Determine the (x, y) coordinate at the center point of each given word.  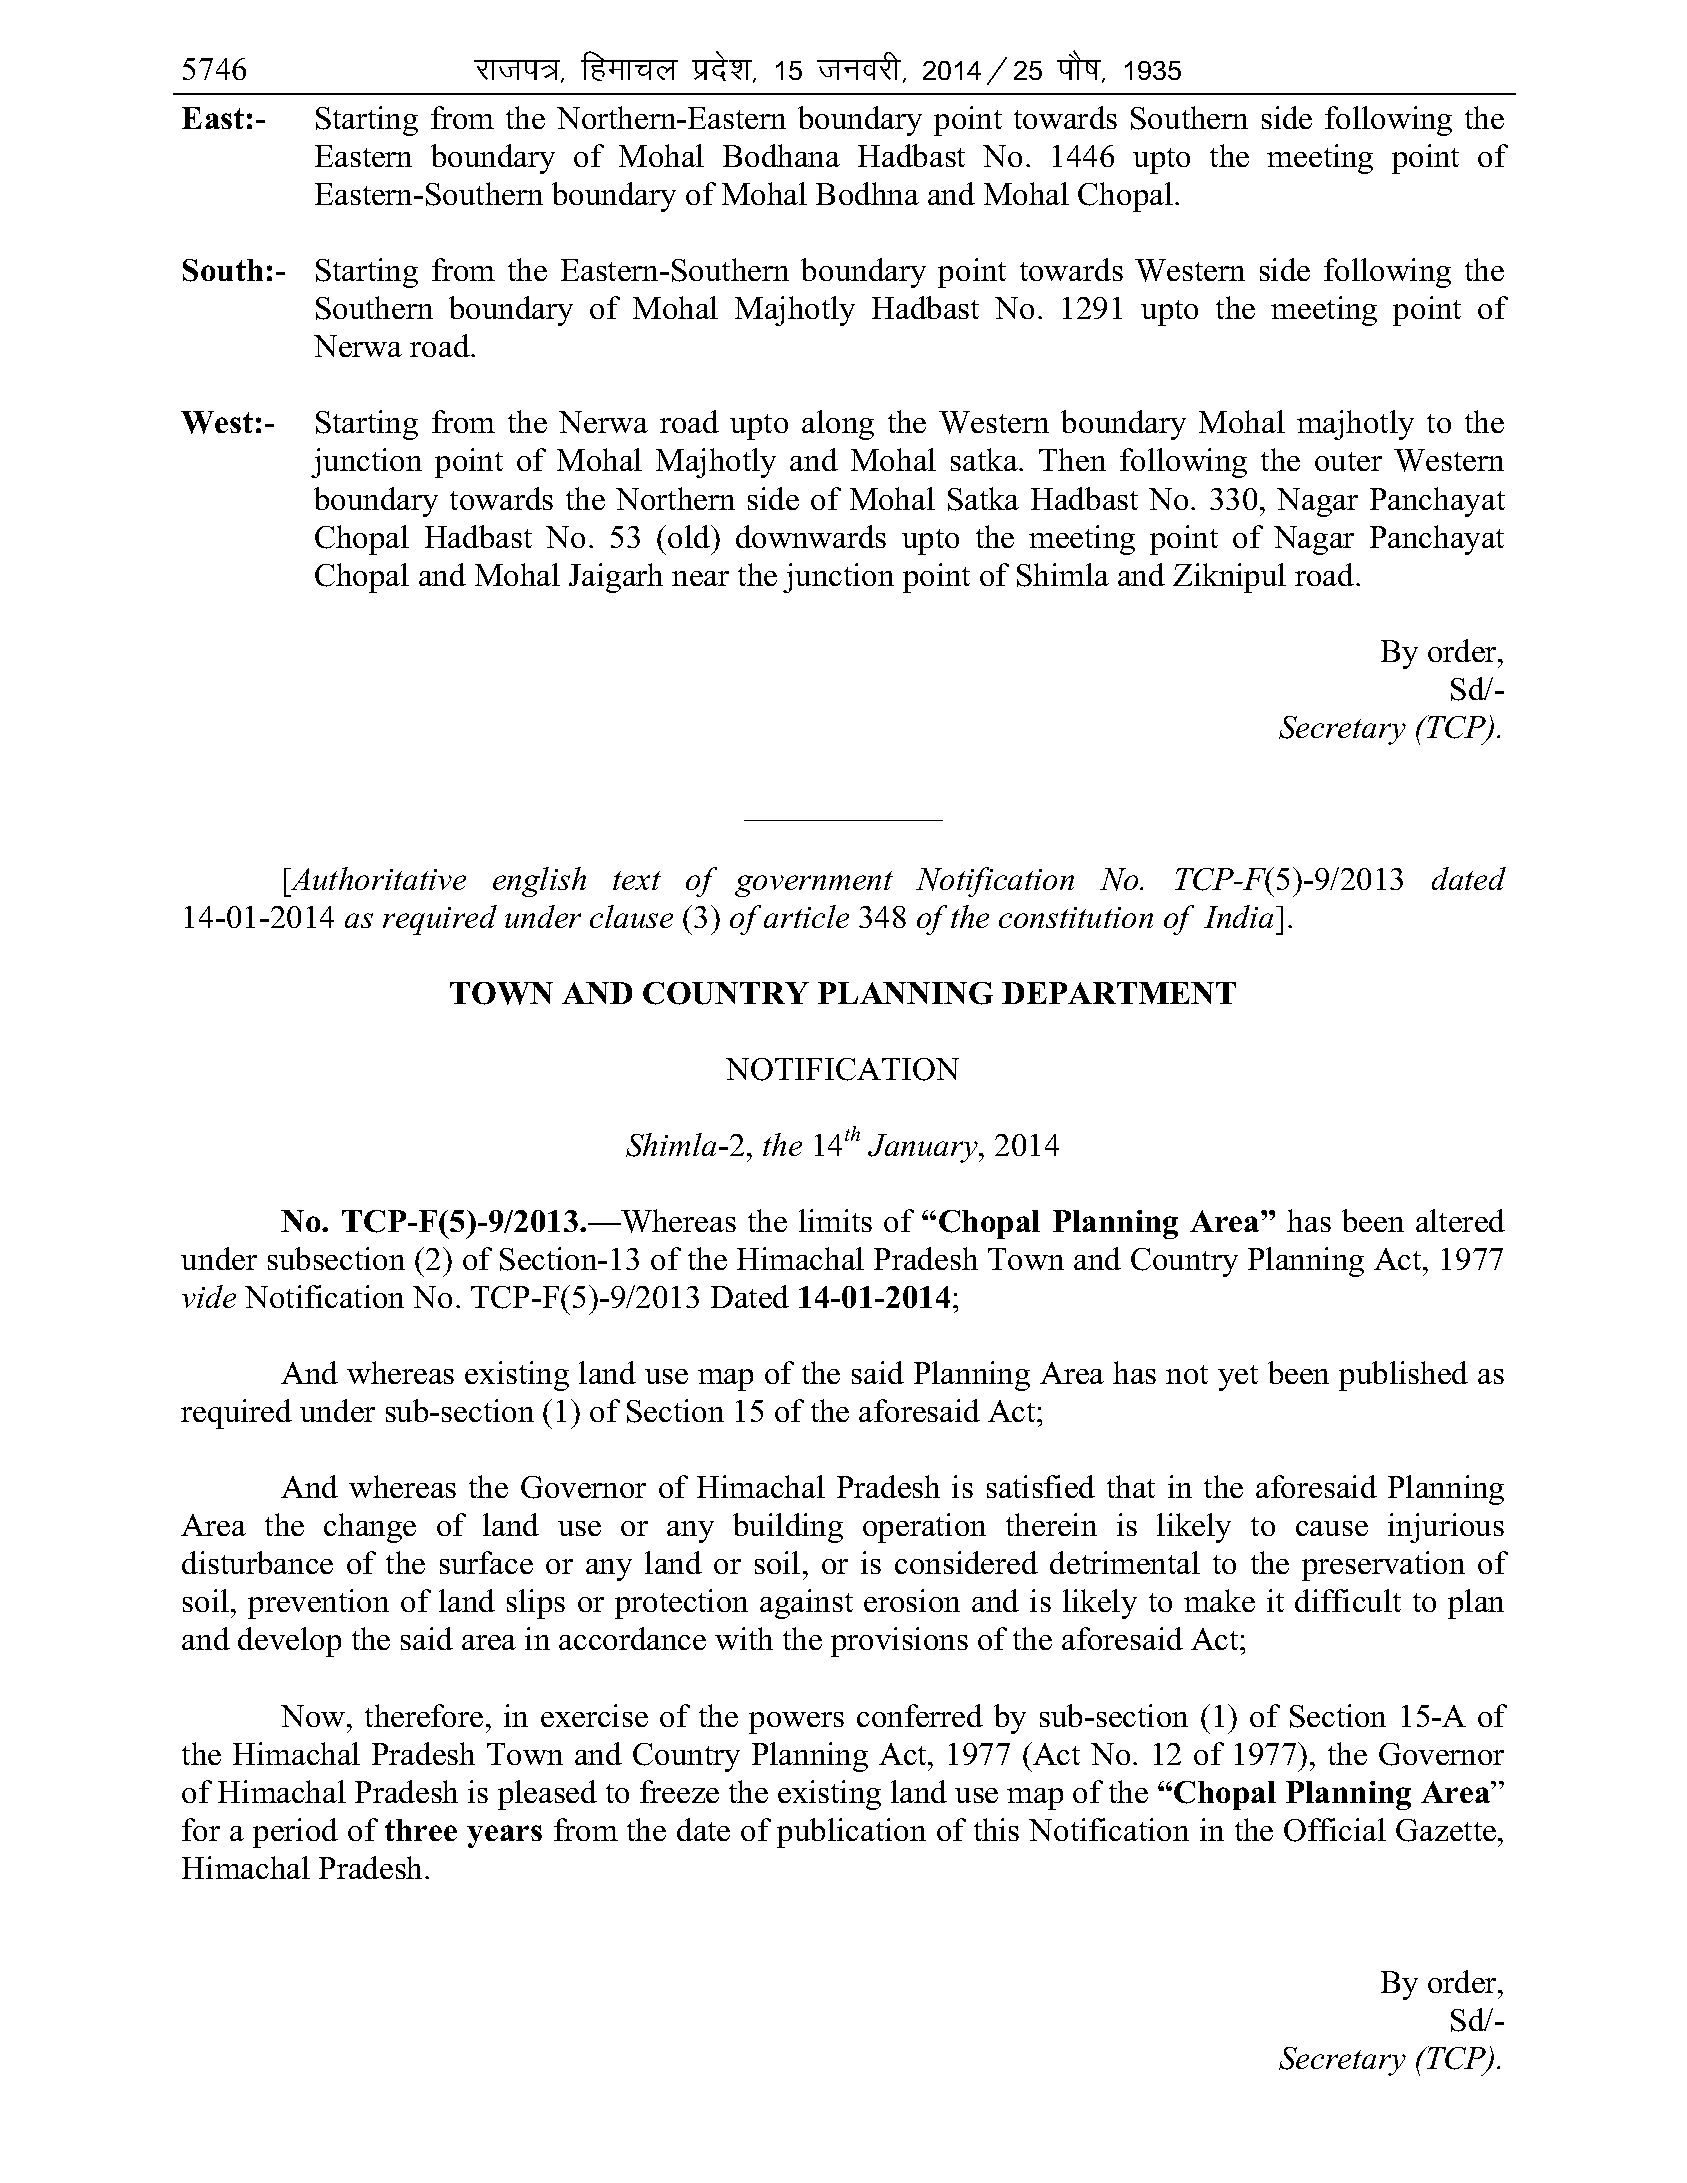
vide (209, 1296)
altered (1460, 1220)
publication (851, 1833)
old (690, 536)
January (924, 1148)
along (838, 425)
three (421, 1830)
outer (1348, 461)
